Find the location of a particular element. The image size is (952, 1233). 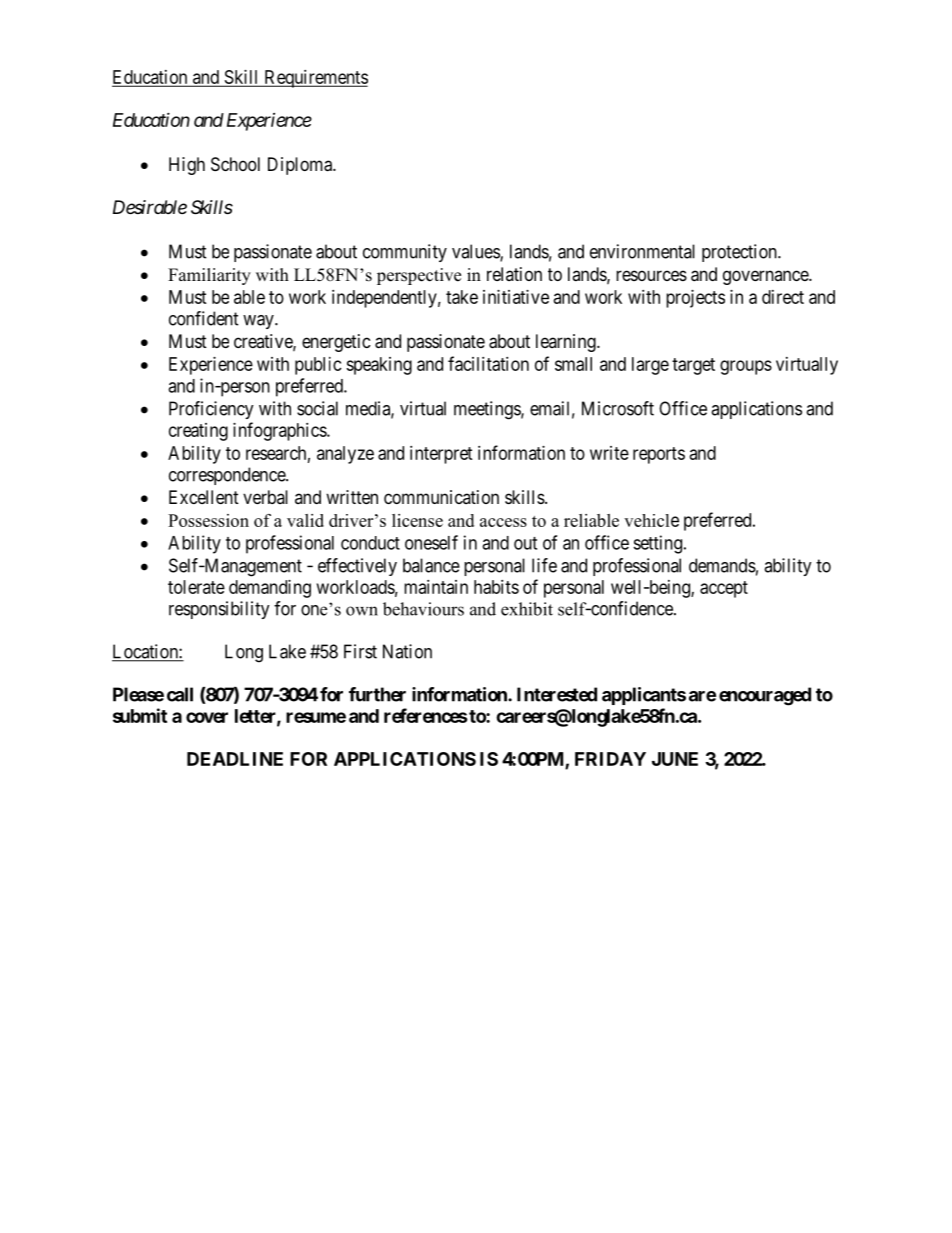

values is located at coordinates (476, 252).
